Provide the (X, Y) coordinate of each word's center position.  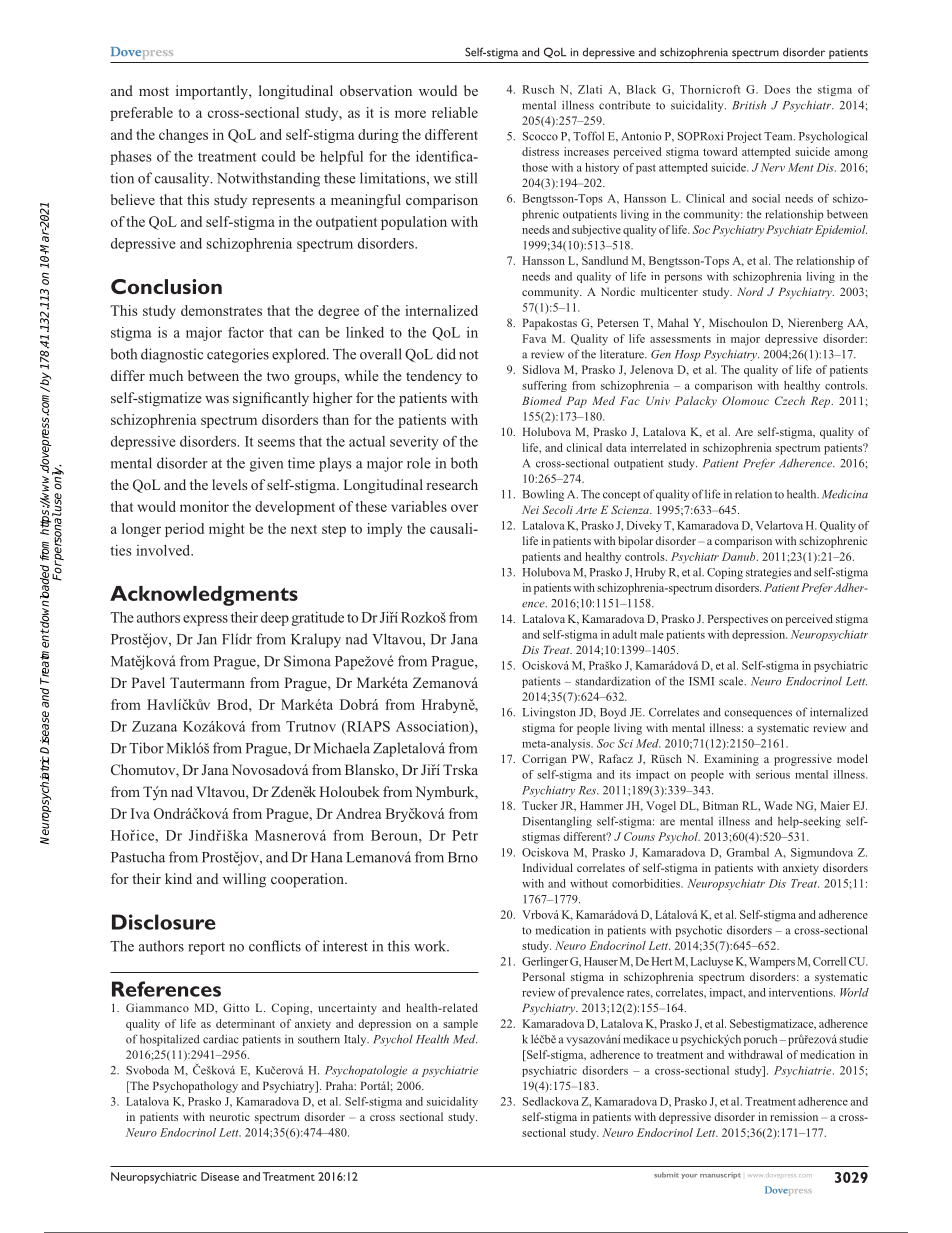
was (217, 399)
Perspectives (738, 620)
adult (624, 634)
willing (244, 880)
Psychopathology (195, 1087)
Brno (463, 857)
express (205, 620)
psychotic (698, 931)
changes (183, 136)
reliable (455, 112)
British (749, 105)
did (446, 354)
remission (794, 1116)
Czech (790, 400)
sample (460, 1025)
